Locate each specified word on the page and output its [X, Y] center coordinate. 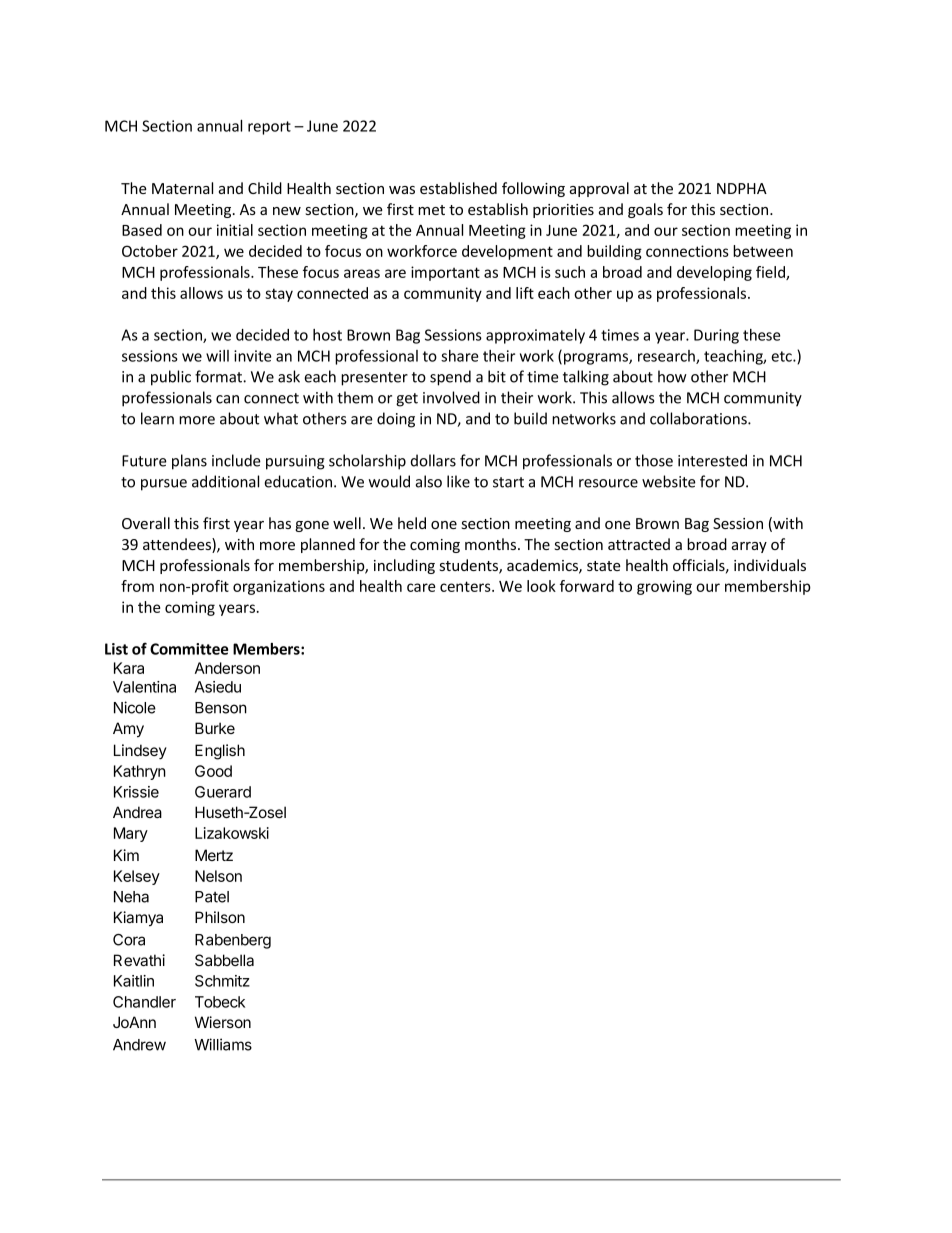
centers [466, 586]
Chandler [144, 1002]
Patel [212, 897]
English [220, 752]
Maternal [182, 188]
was [402, 190]
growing [664, 587]
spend [450, 378]
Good [213, 771]
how [672, 376]
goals [645, 210]
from [137, 586]
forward [587, 586]
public [171, 378]
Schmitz [222, 981]
